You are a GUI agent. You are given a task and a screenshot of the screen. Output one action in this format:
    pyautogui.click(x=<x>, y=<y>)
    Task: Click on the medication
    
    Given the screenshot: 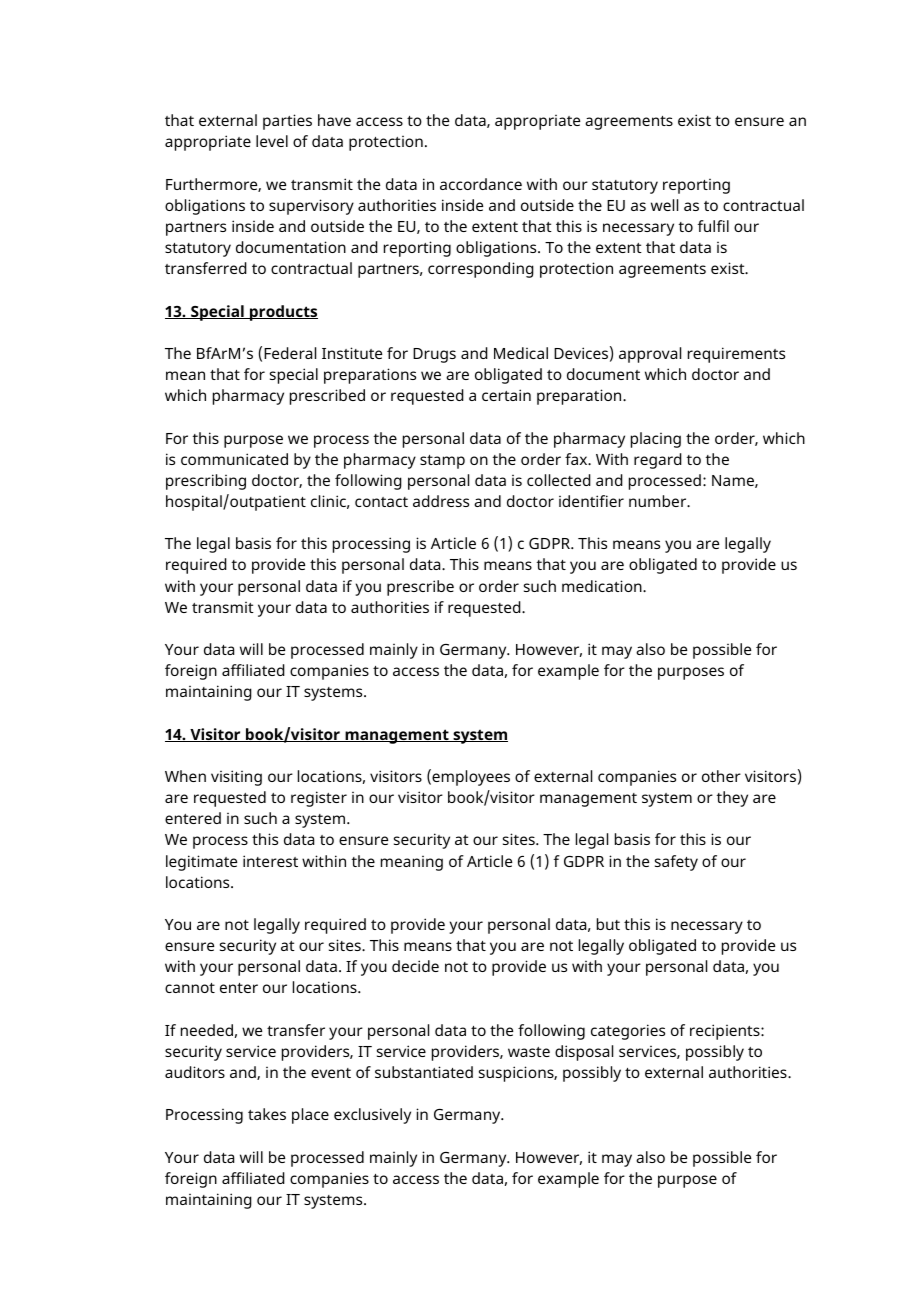 What is the action you would take?
    pyautogui.click(x=603, y=586)
